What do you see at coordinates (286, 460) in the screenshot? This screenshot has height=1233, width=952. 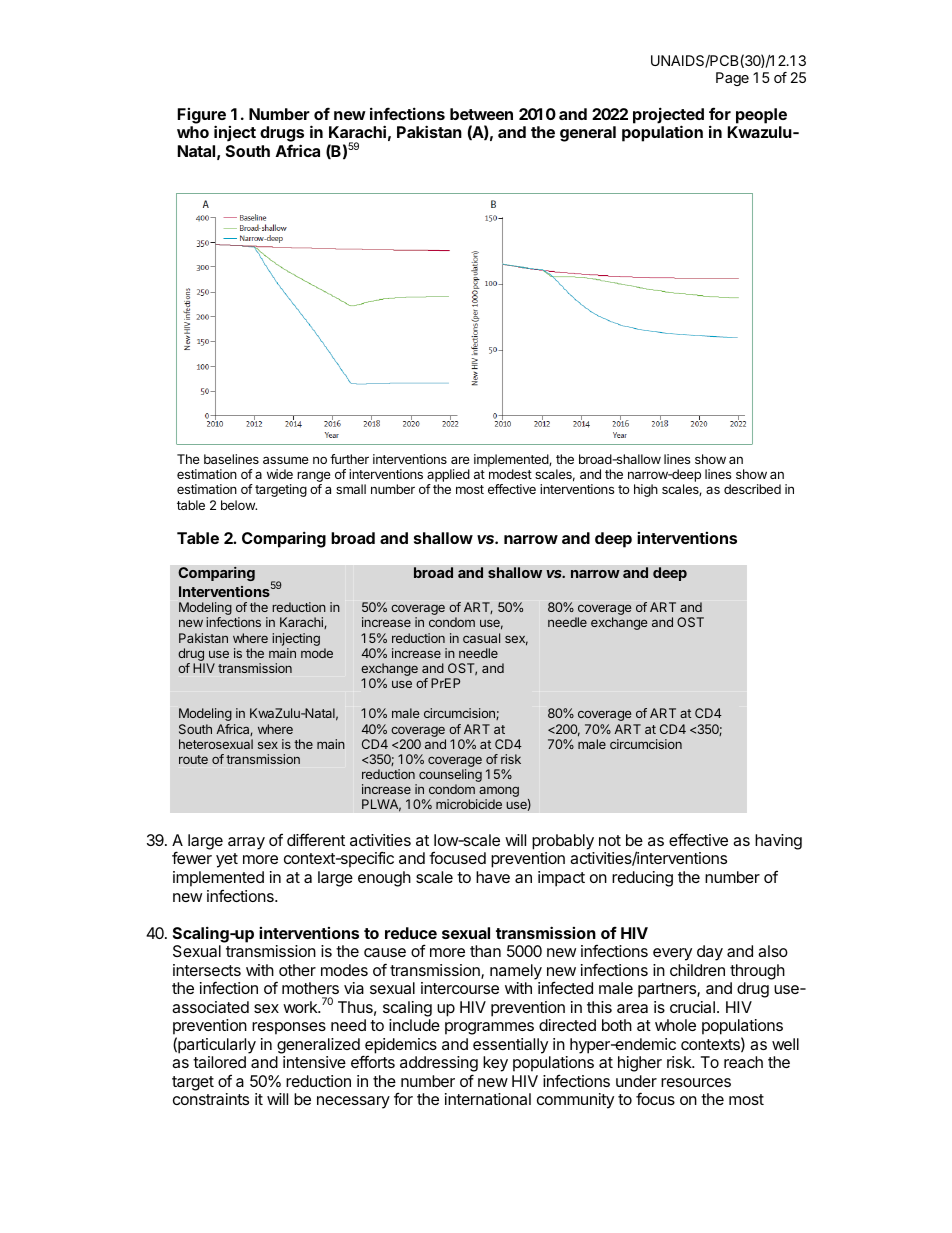 I see `assume` at bounding box center [286, 460].
